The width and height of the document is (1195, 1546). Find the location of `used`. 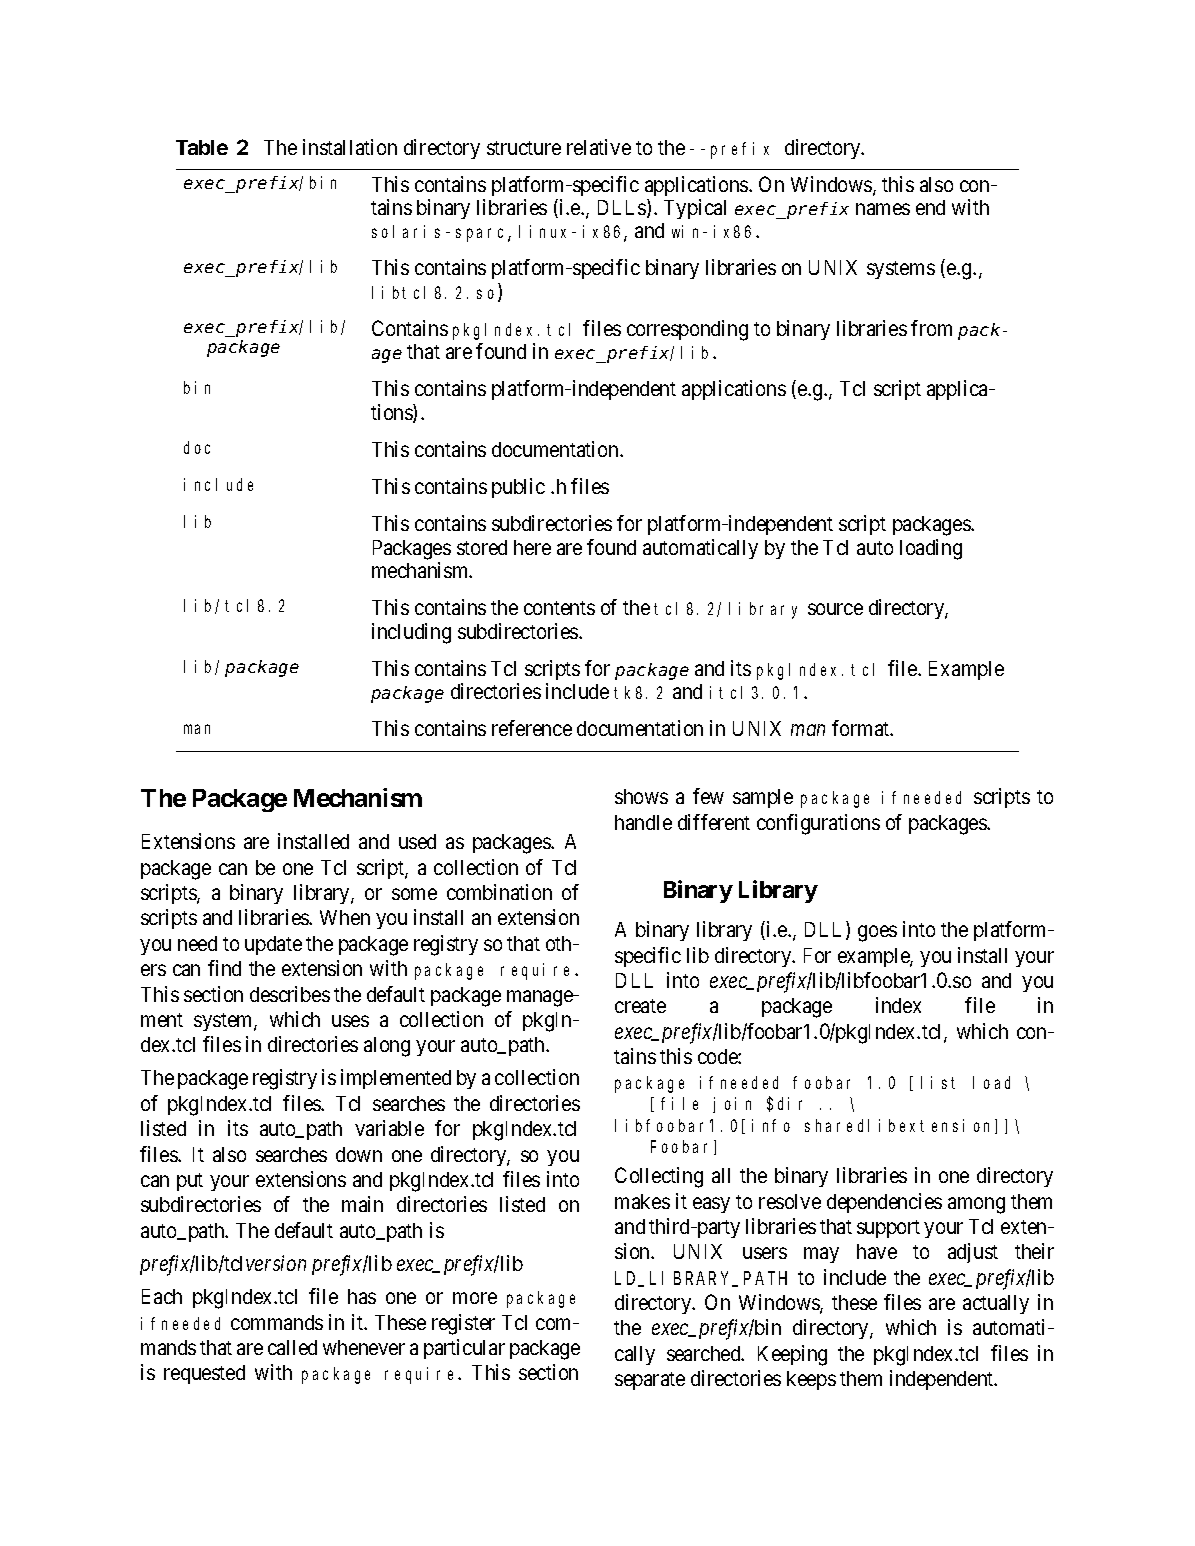

used is located at coordinates (417, 841).
